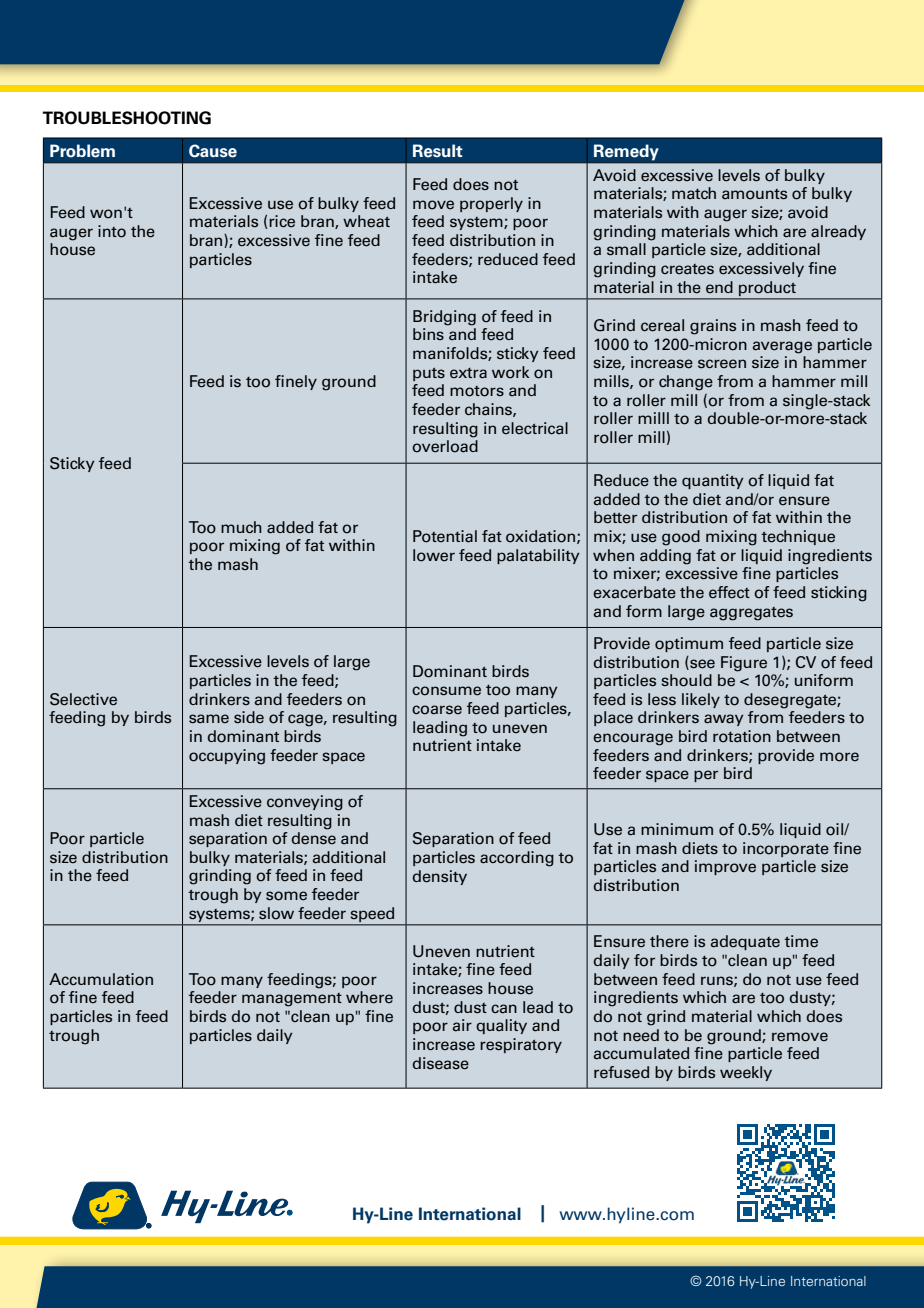 This document has width=924, height=1308. I want to click on Cause, so click(213, 151).
